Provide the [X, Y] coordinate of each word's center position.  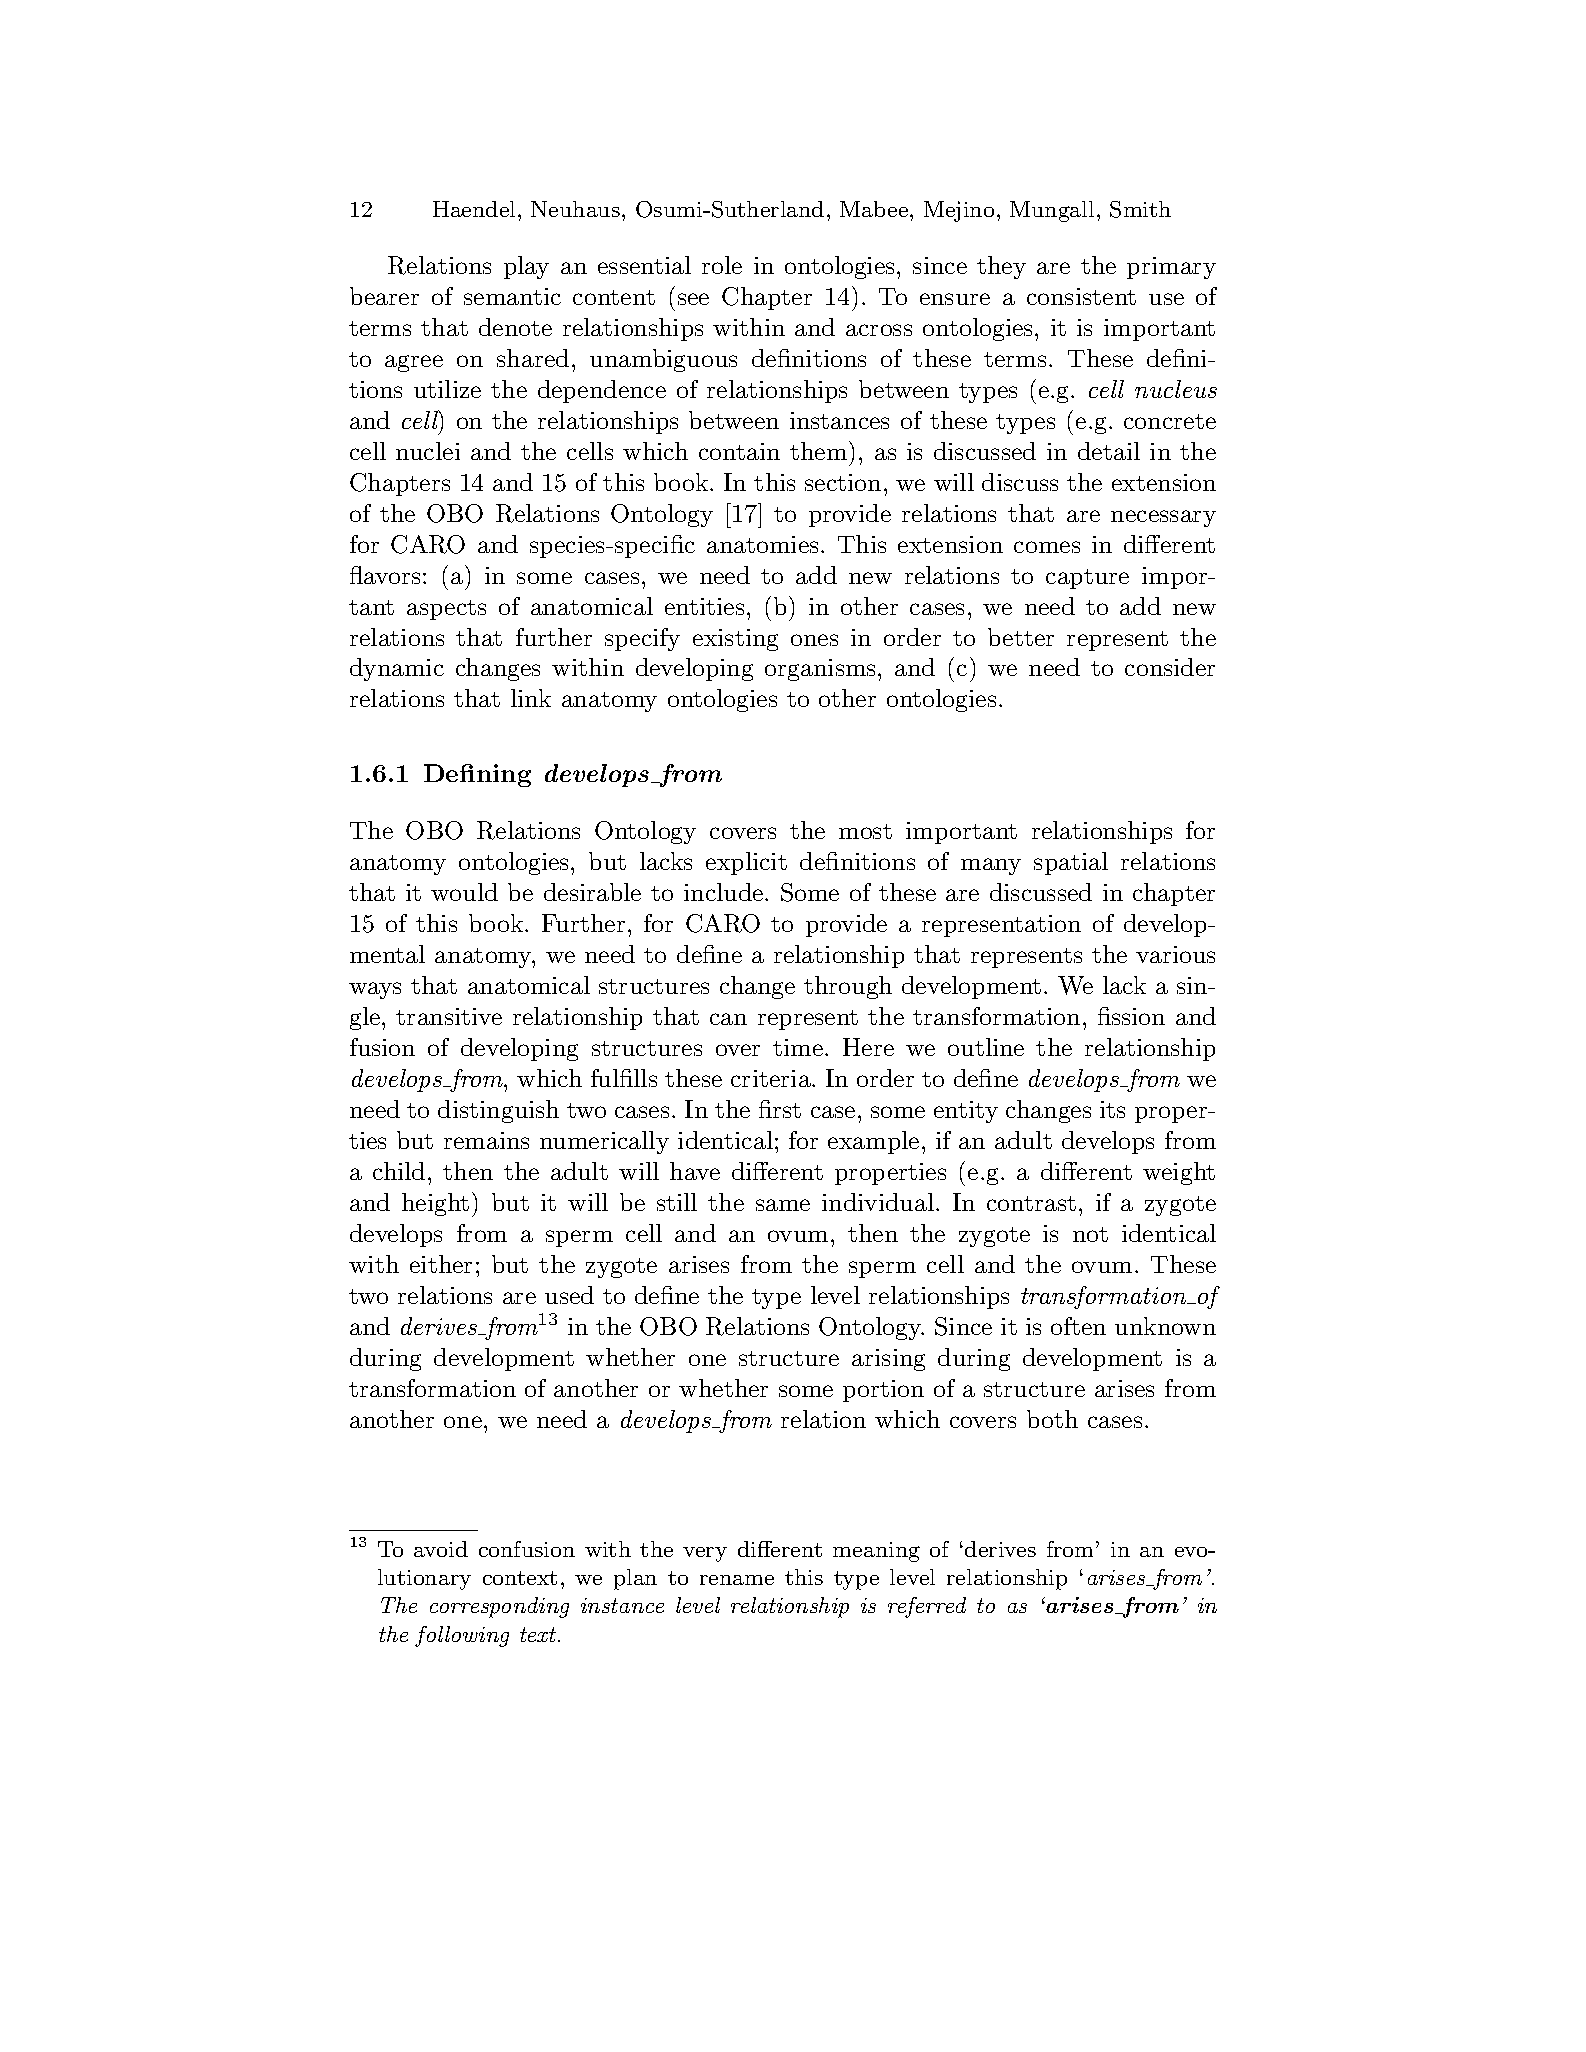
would [464, 892]
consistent [1081, 296]
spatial [1071, 863]
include [725, 892]
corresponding [499, 1607]
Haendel [474, 209]
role [722, 265]
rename [737, 1580]
